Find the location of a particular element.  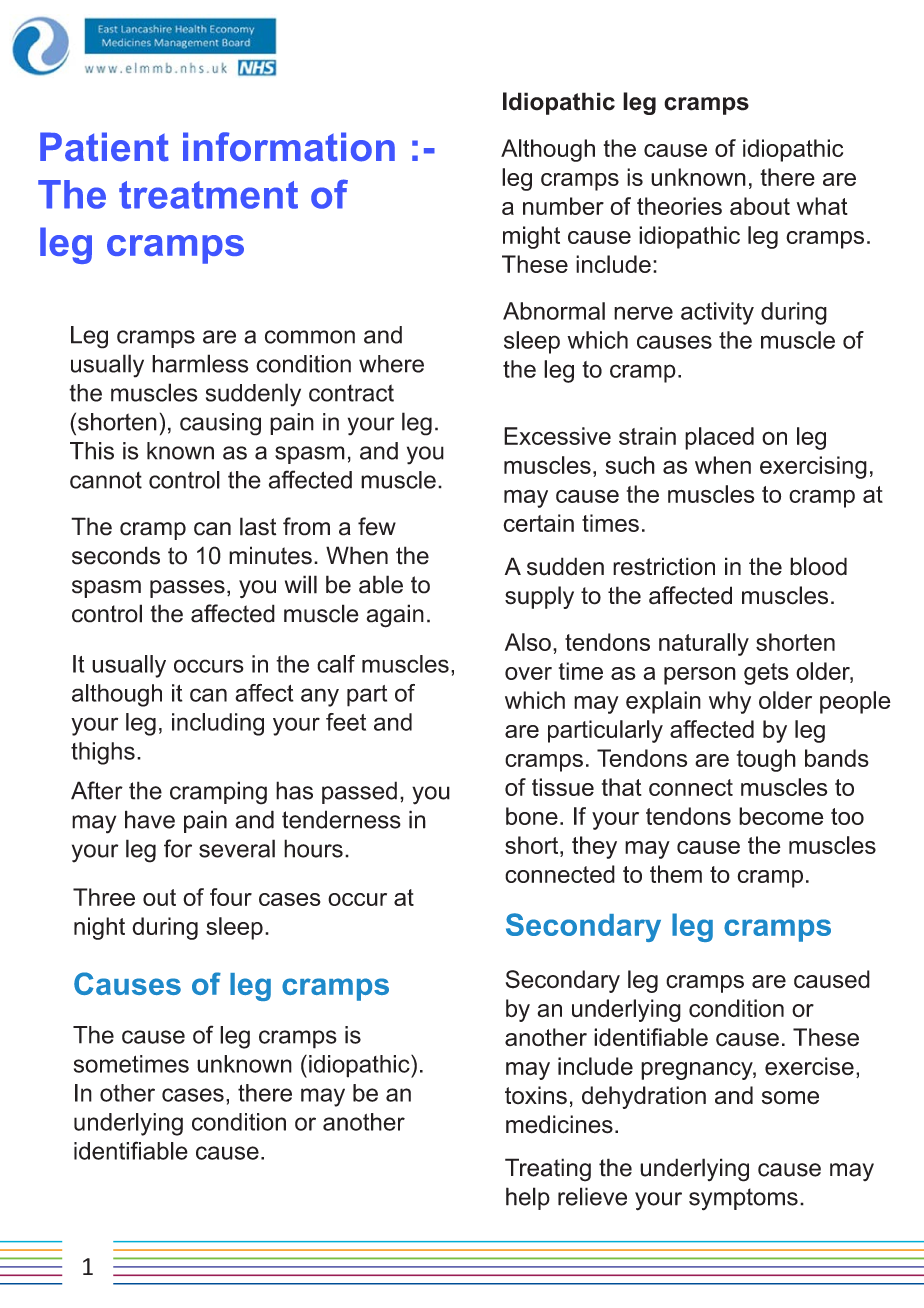

them is located at coordinates (676, 874).
